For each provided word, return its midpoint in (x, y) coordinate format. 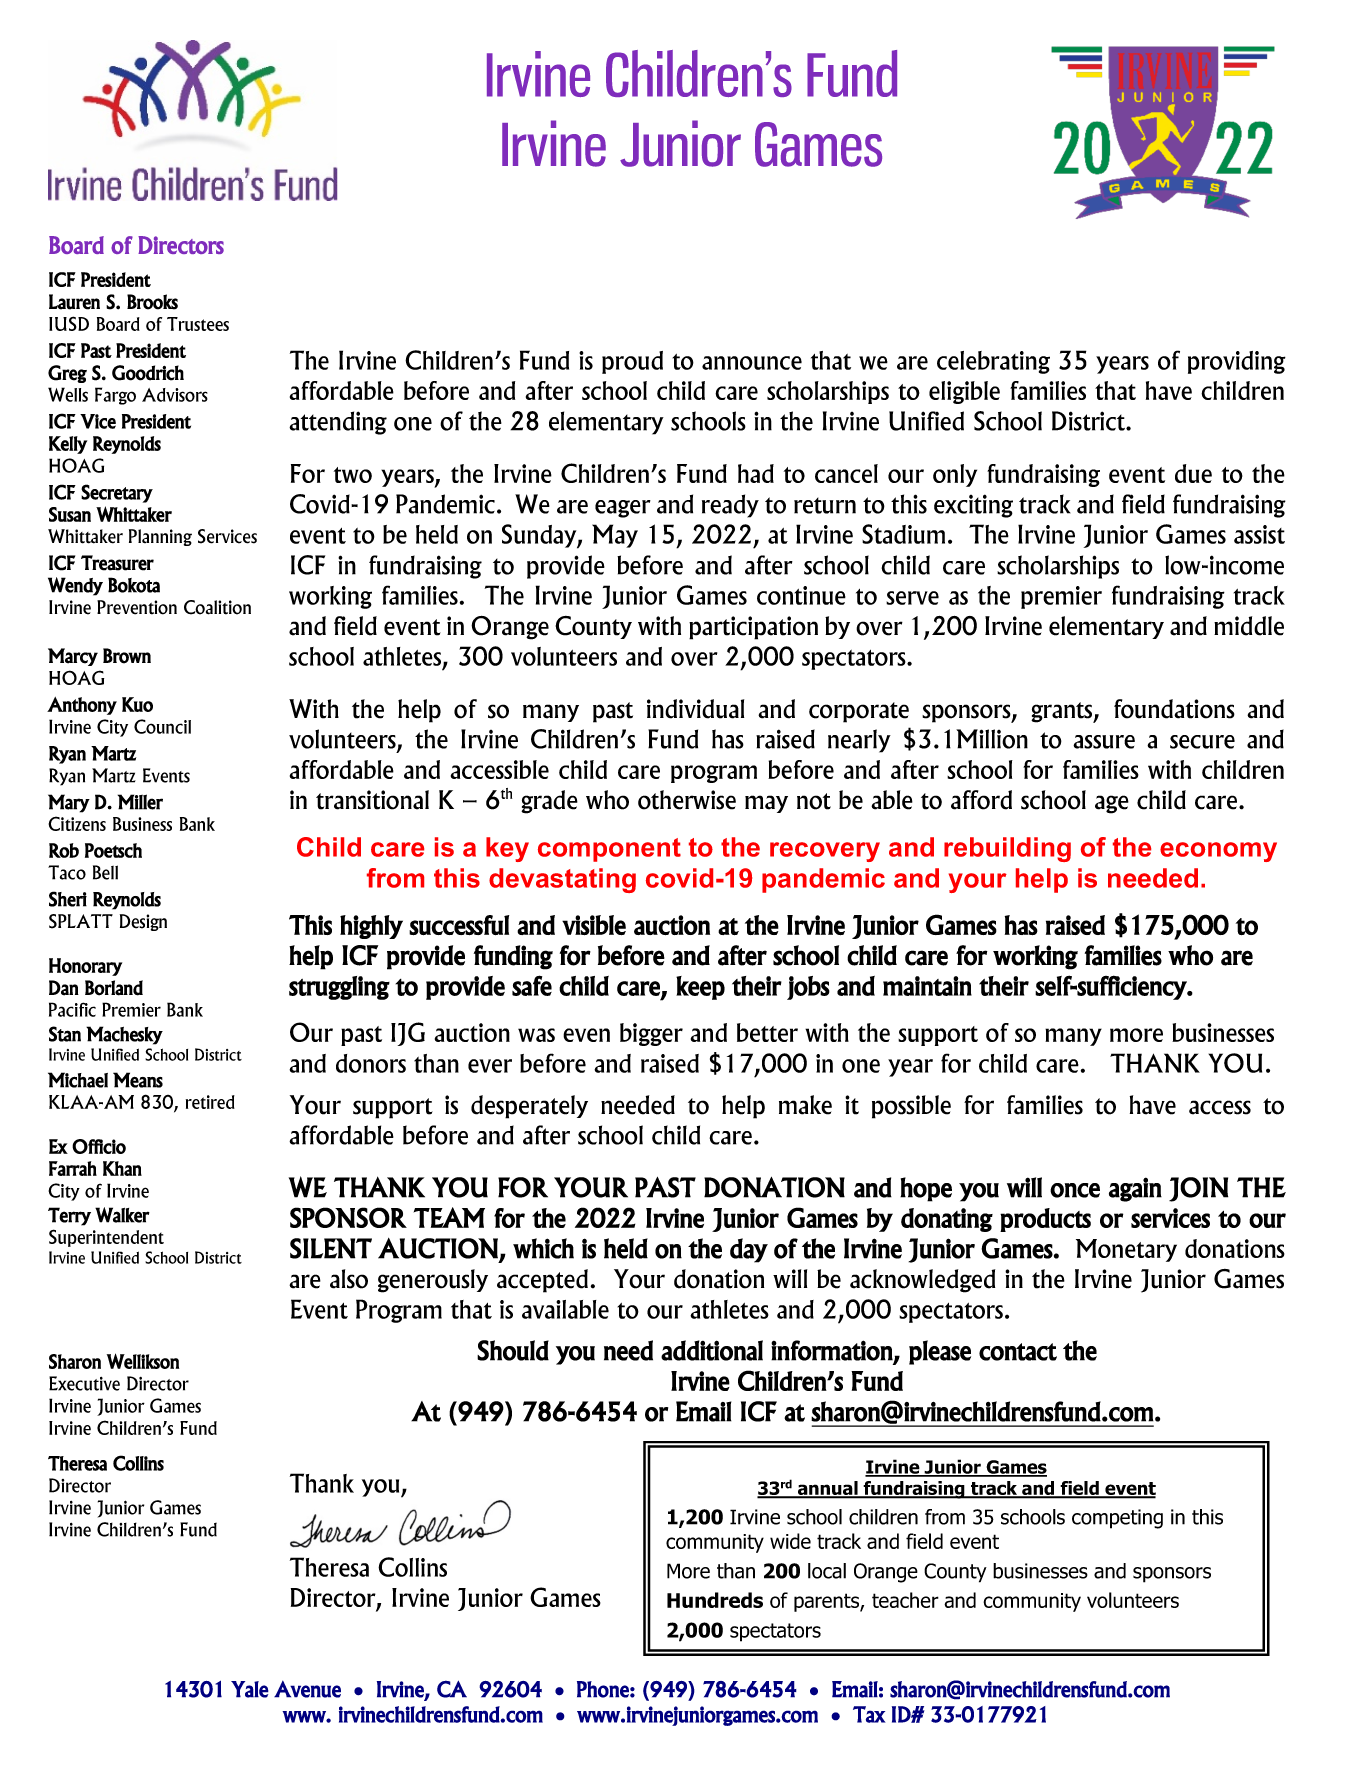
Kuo (137, 704)
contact (1018, 1352)
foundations (1174, 709)
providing (1237, 362)
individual (695, 709)
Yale (250, 1689)
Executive (84, 1383)
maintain (927, 986)
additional (712, 1350)
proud (632, 362)
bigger (651, 1034)
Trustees (198, 324)
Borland (114, 988)
